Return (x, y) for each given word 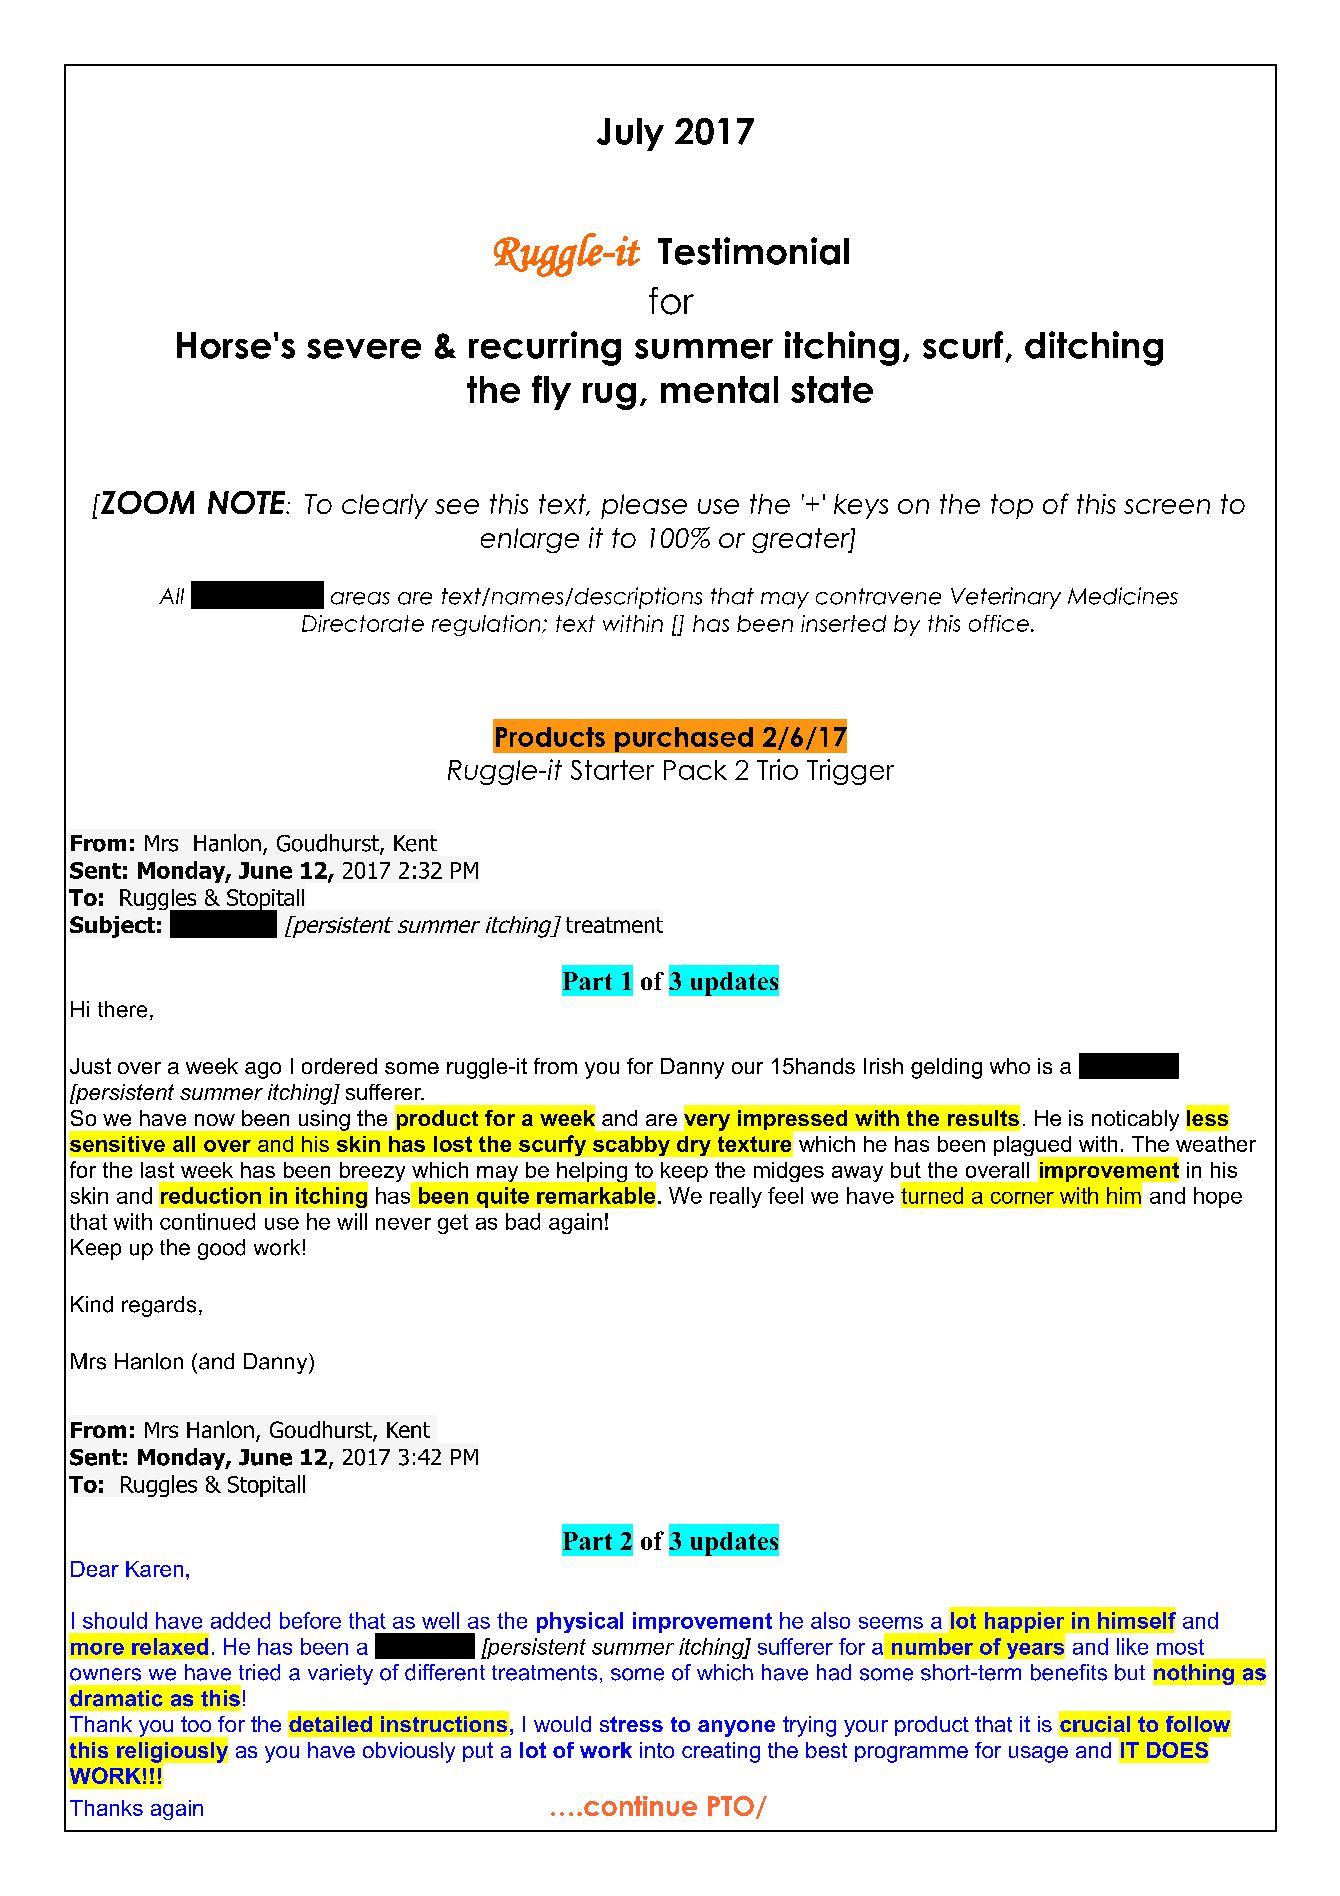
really (736, 1197)
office (999, 623)
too (196, 1724)
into (657, 1750)
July (630, 134)
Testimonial (753, 251)
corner (1022, 1198)
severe (364, 349)
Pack (695, 770)
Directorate (363, 623)
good (221, 1249)
